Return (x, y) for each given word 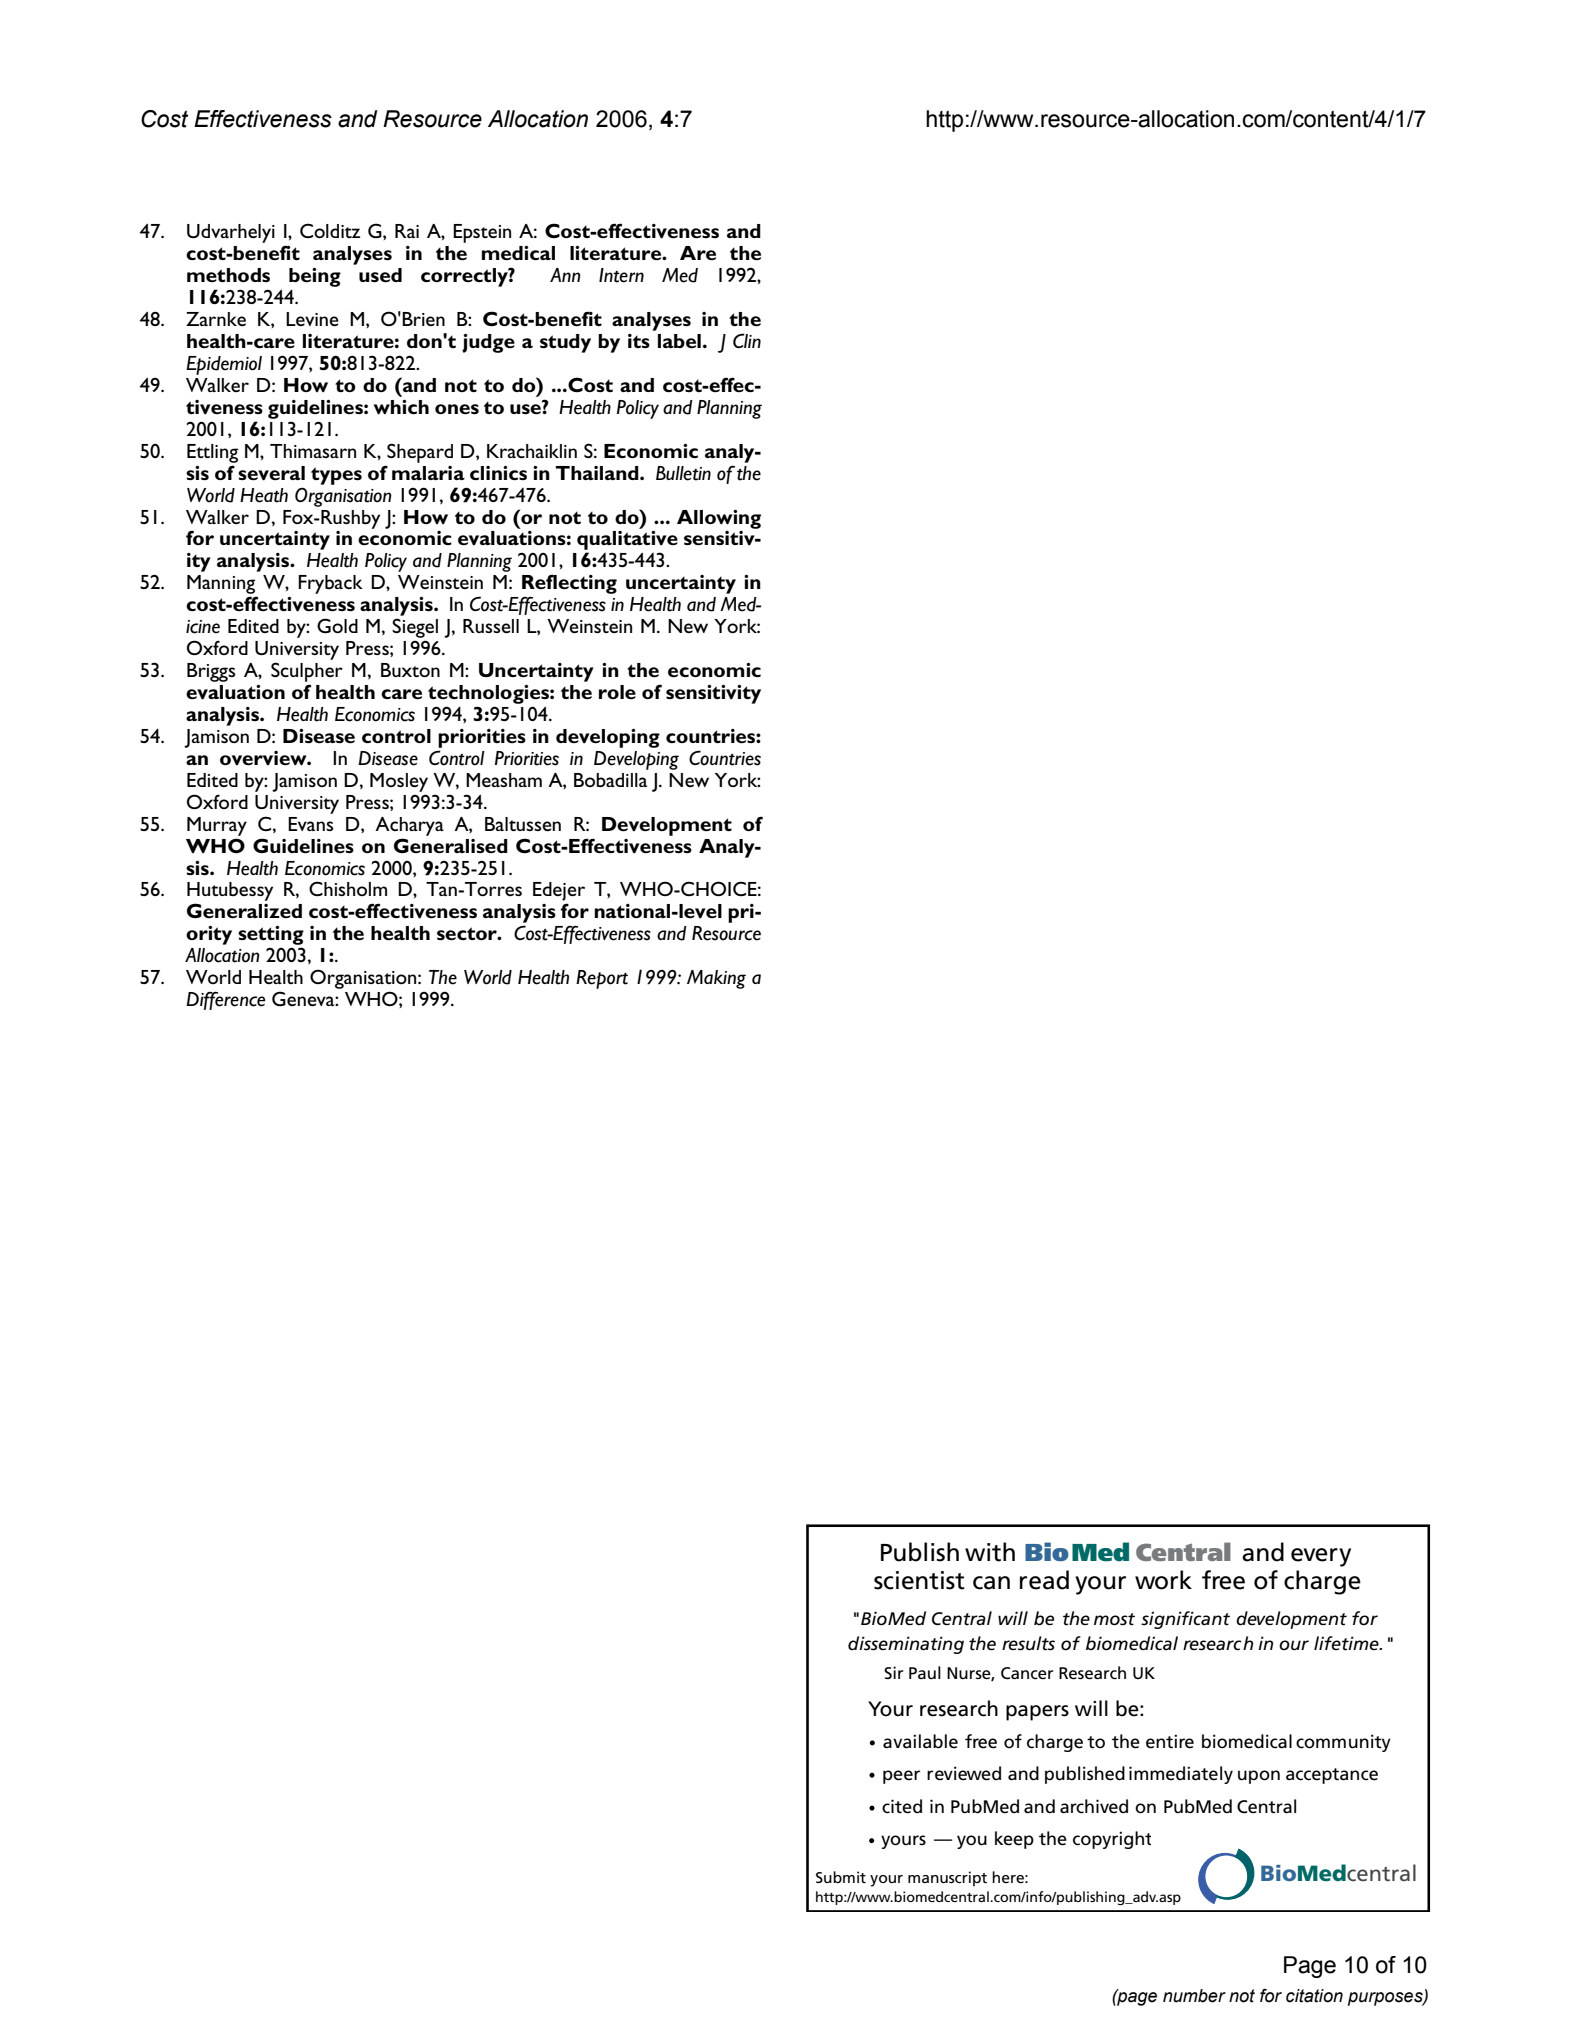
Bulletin (683, 473)
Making (716, 979)
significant (1185, 1620)
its (639, 341)
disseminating (906, 1645)
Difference (226, 1000)
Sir (893, 1672)
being (315, 277)
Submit (841, 1877)
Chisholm (348, 888)
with (990, 1552)
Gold (337, 625)
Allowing (719, 519)
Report (602, 979)
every (1321, 1557)
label (679, 341)
